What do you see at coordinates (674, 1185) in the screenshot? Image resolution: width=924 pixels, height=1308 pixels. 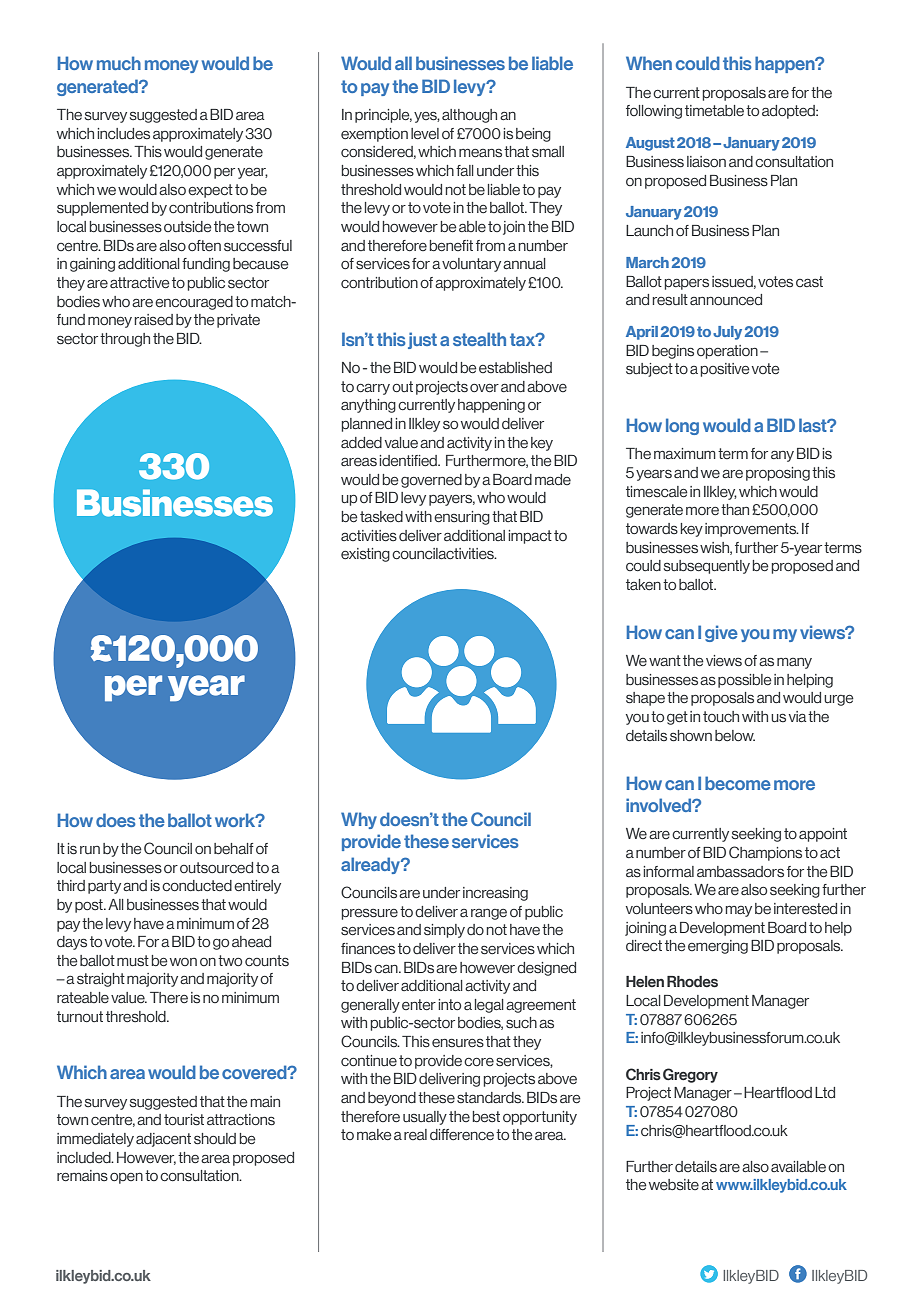 I see `website` at bounding box center [674, 1185].
